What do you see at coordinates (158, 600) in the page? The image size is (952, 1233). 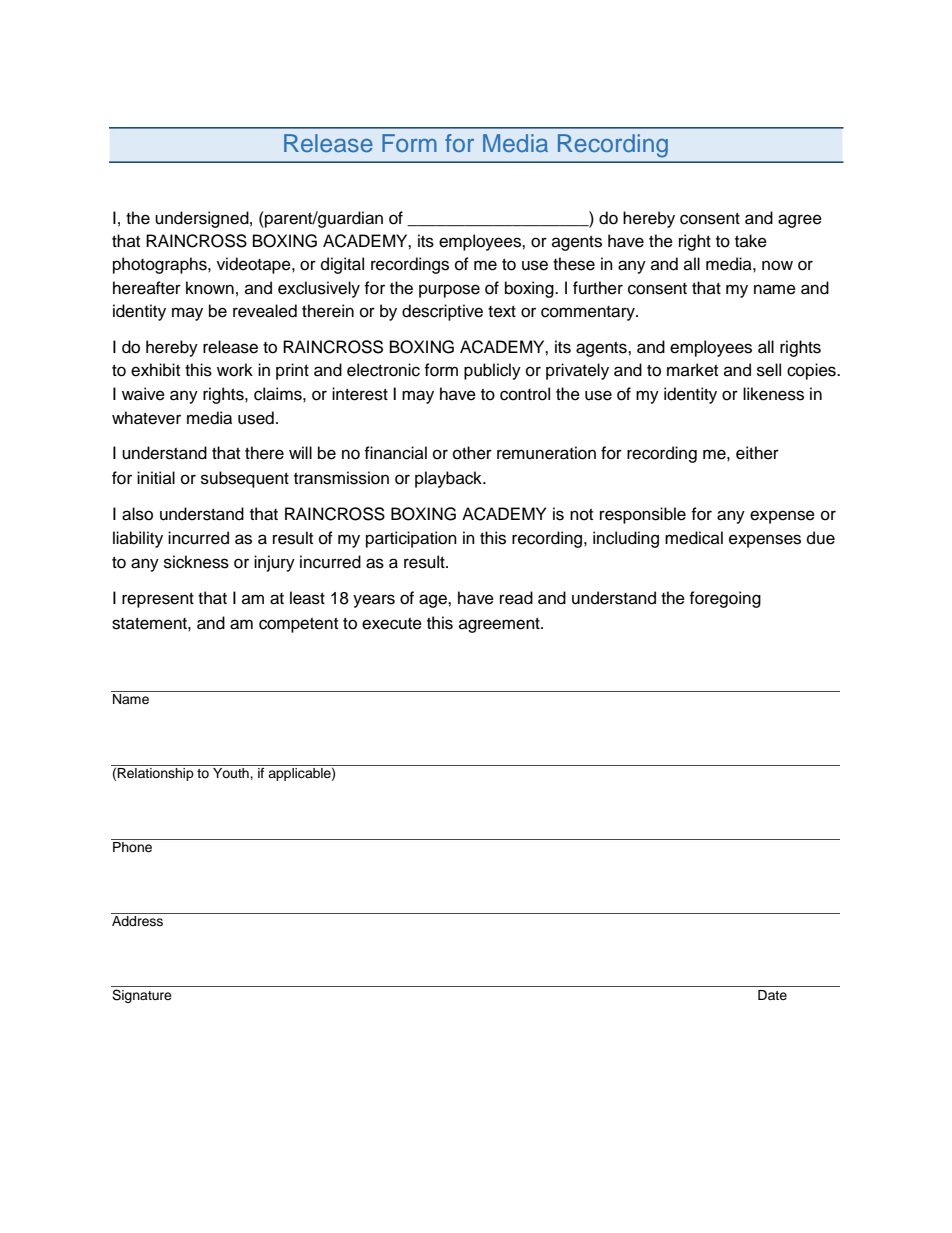 I see `represent` at bounding box center [158, 600].
